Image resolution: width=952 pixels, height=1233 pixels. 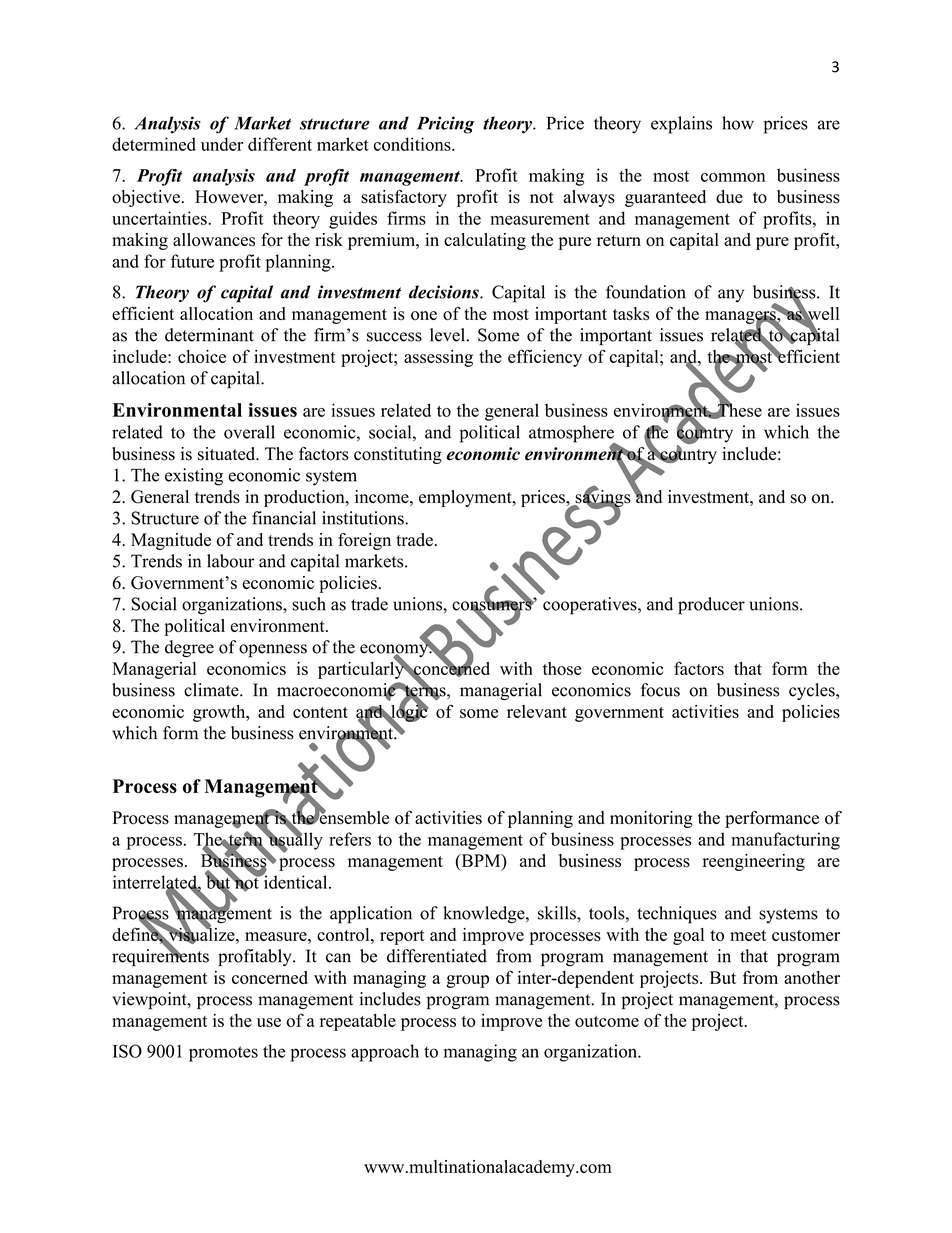 What do you see at coordinates (350, 839) in the document?
I see `refers` at bounding box center [350, 839].
